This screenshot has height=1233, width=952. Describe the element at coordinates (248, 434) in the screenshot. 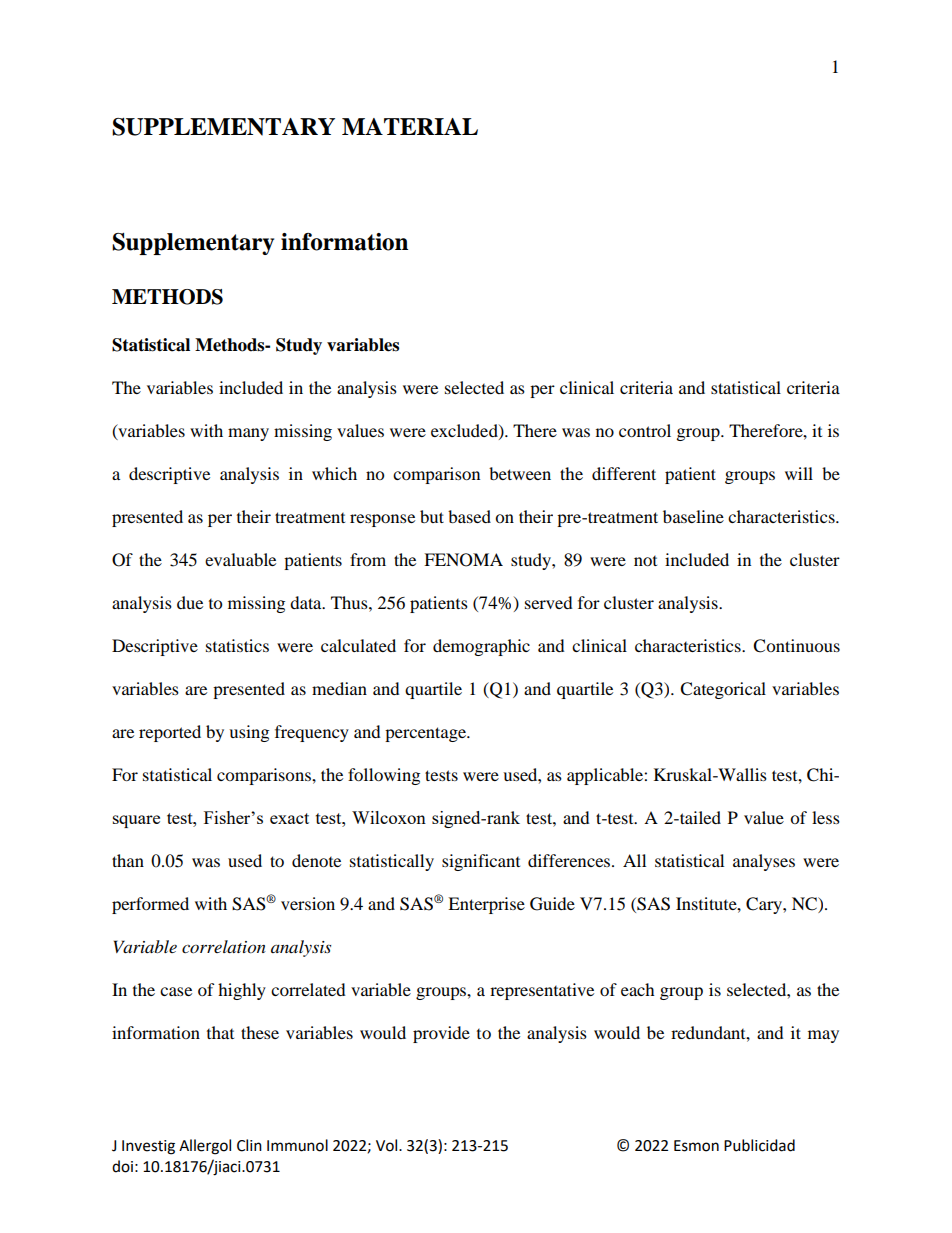

I see `many` at that location.
